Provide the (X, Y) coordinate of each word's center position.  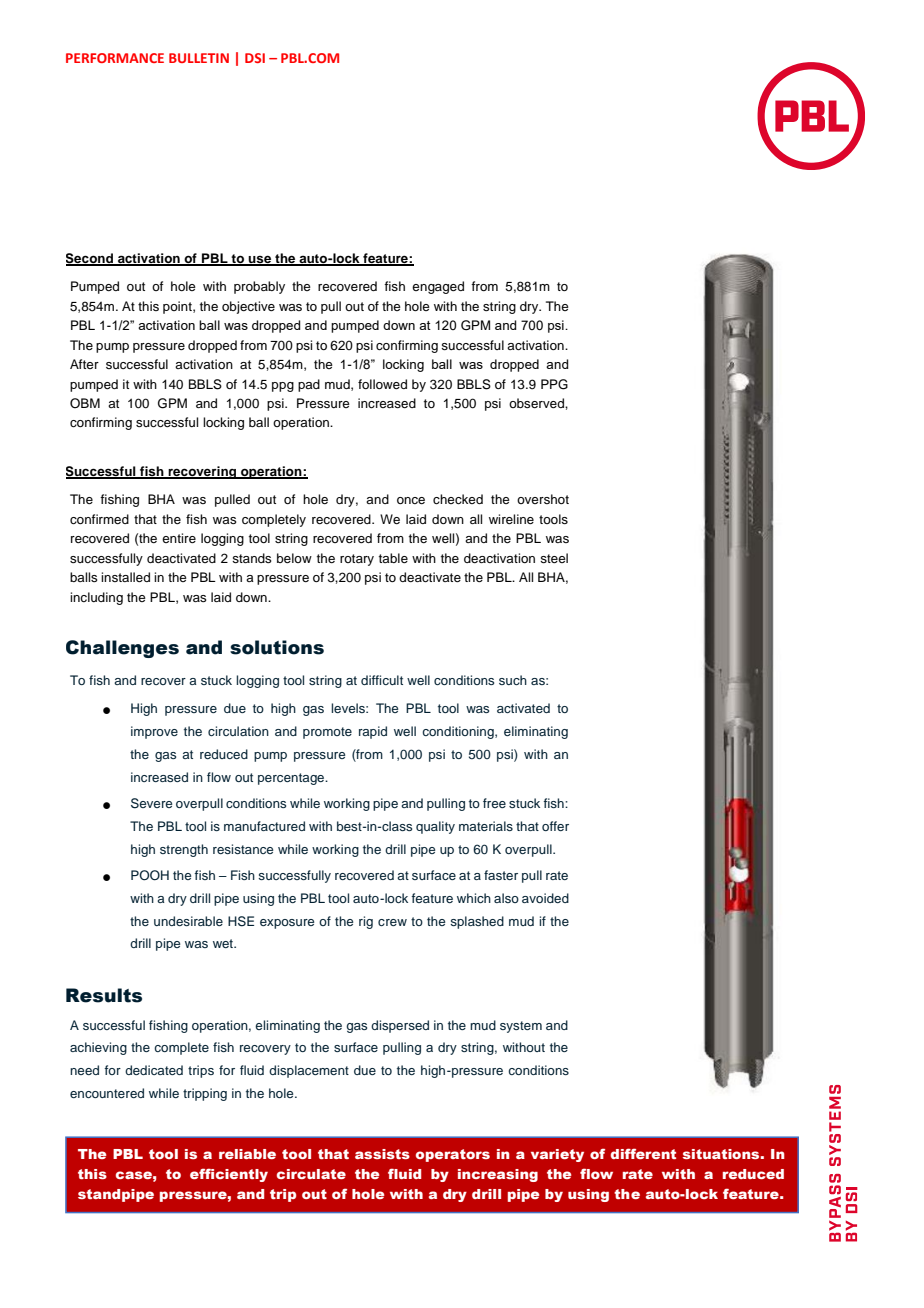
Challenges (122, 649)
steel (554, 558)
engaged (438, 287)
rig (366, 922)
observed (537, 403)
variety (557, 1155)
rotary (357, 560)
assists (382, 1154)
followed (382, 384)
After (84, 364)
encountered (107, 1093)
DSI (255, 58)
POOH (150, 875)
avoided (545, 898)
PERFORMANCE (115, 58)
